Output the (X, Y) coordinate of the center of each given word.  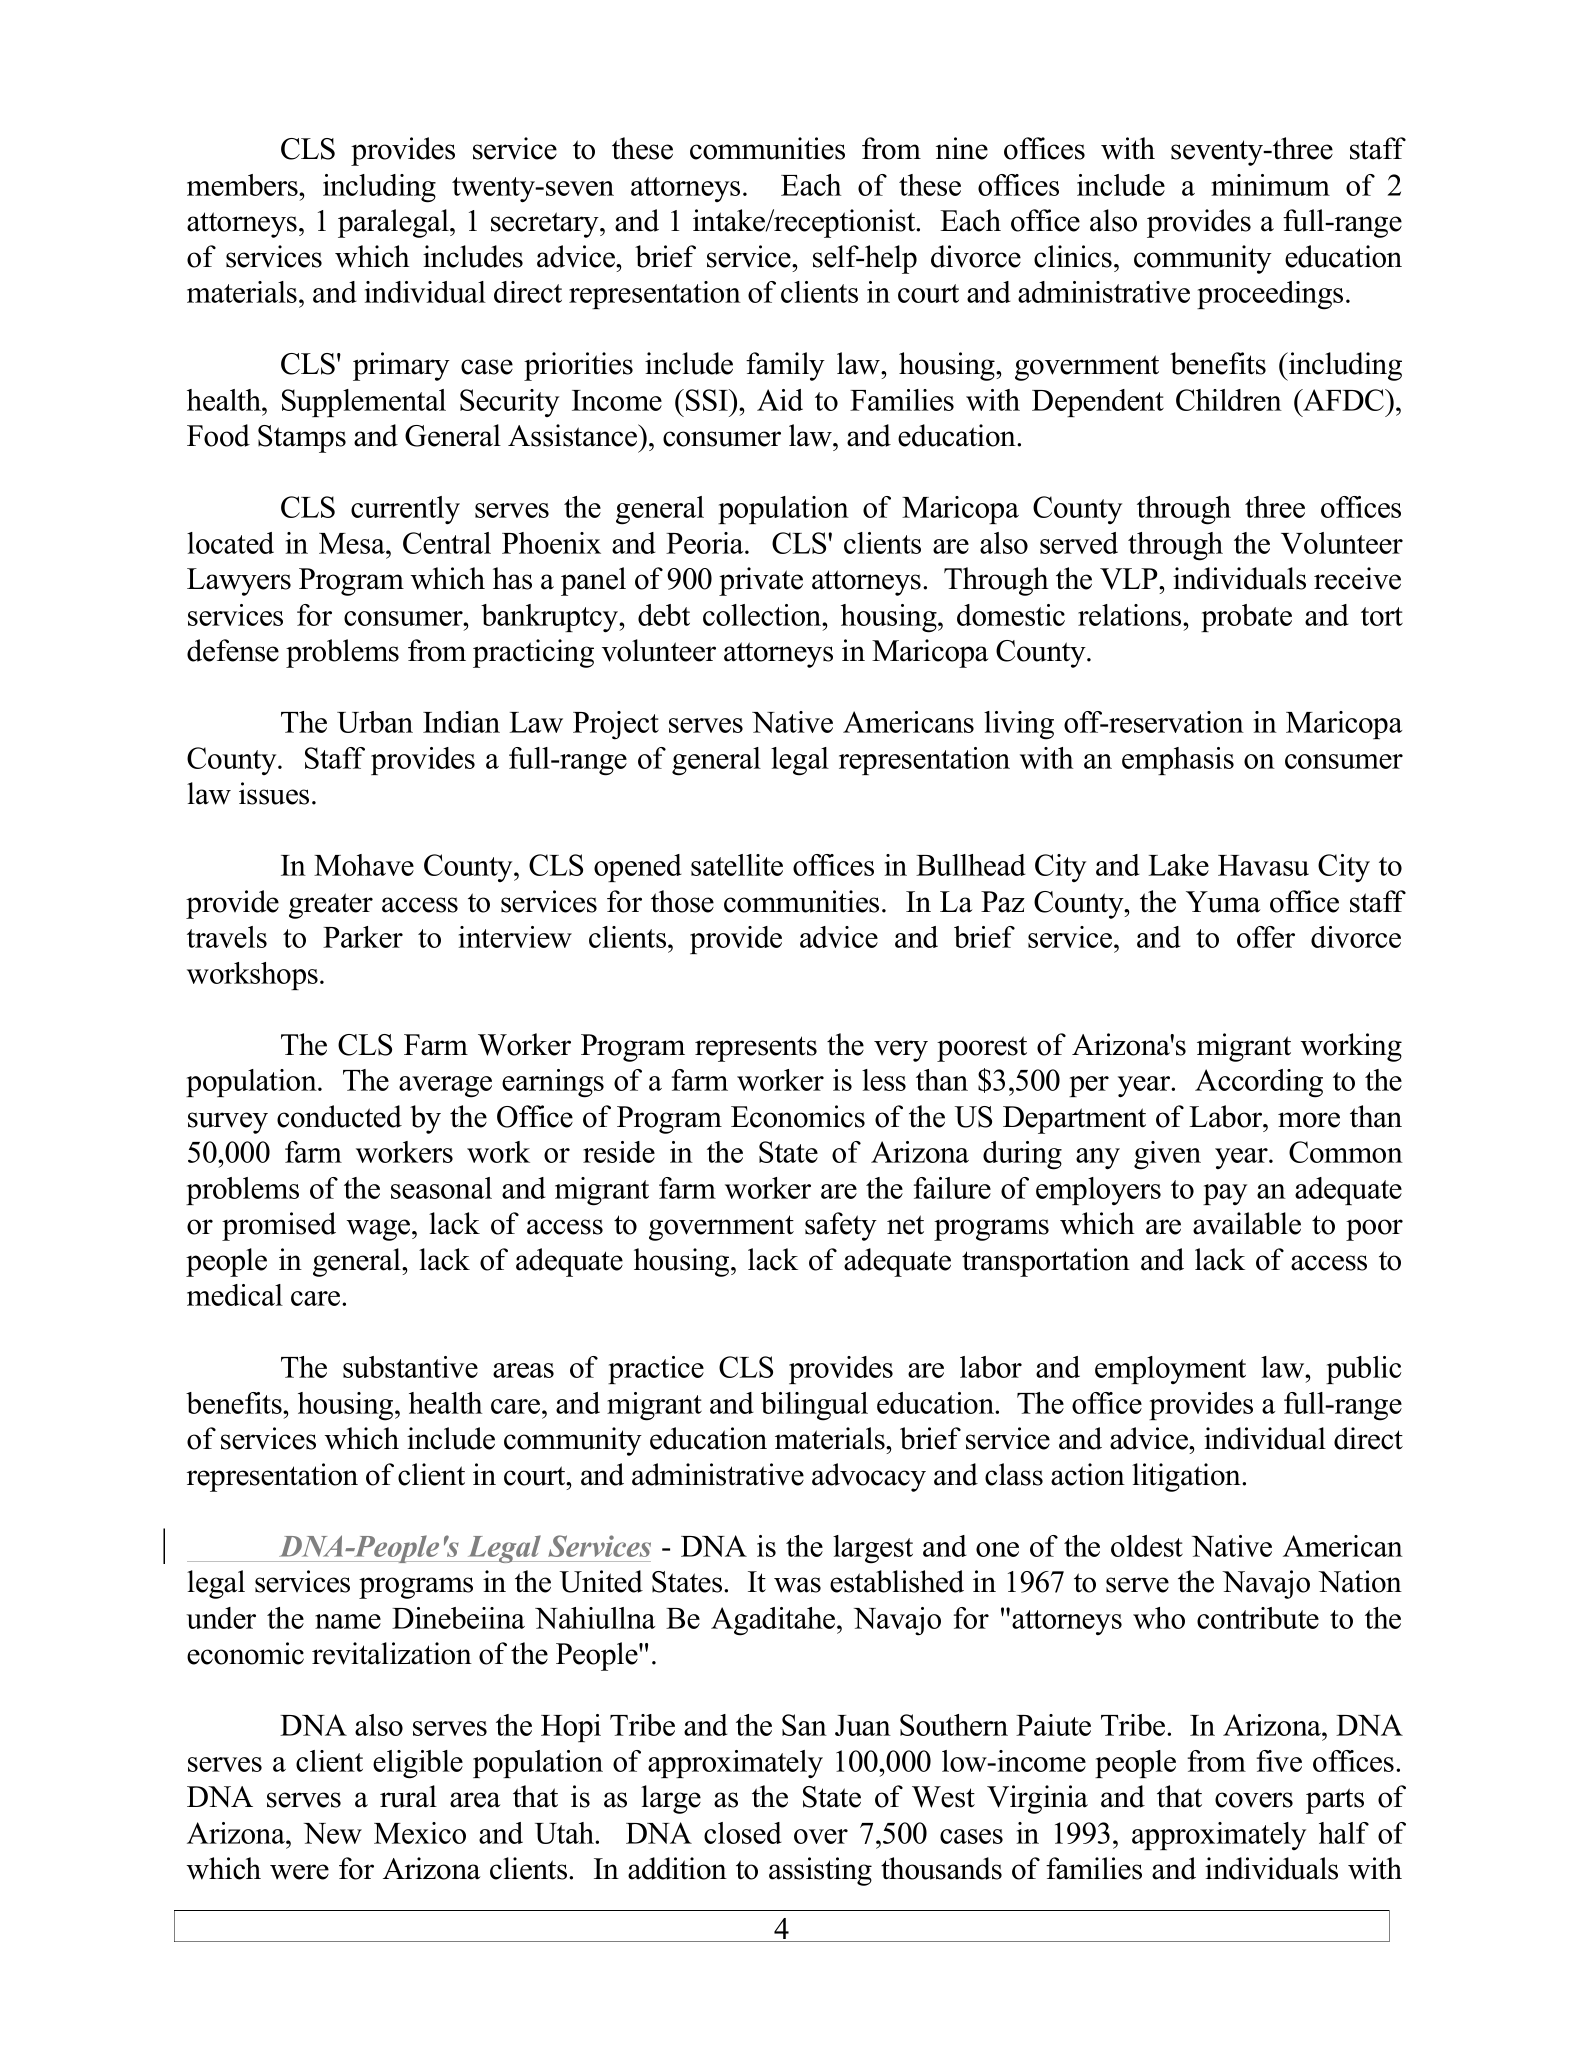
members (243, 185)
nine (962, 148)
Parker (363, 937)
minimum (1270, 185)
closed (743, 1833)
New (333, 1833)
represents (756, 1049)
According (1259, 1083)
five (1279, 1761)
